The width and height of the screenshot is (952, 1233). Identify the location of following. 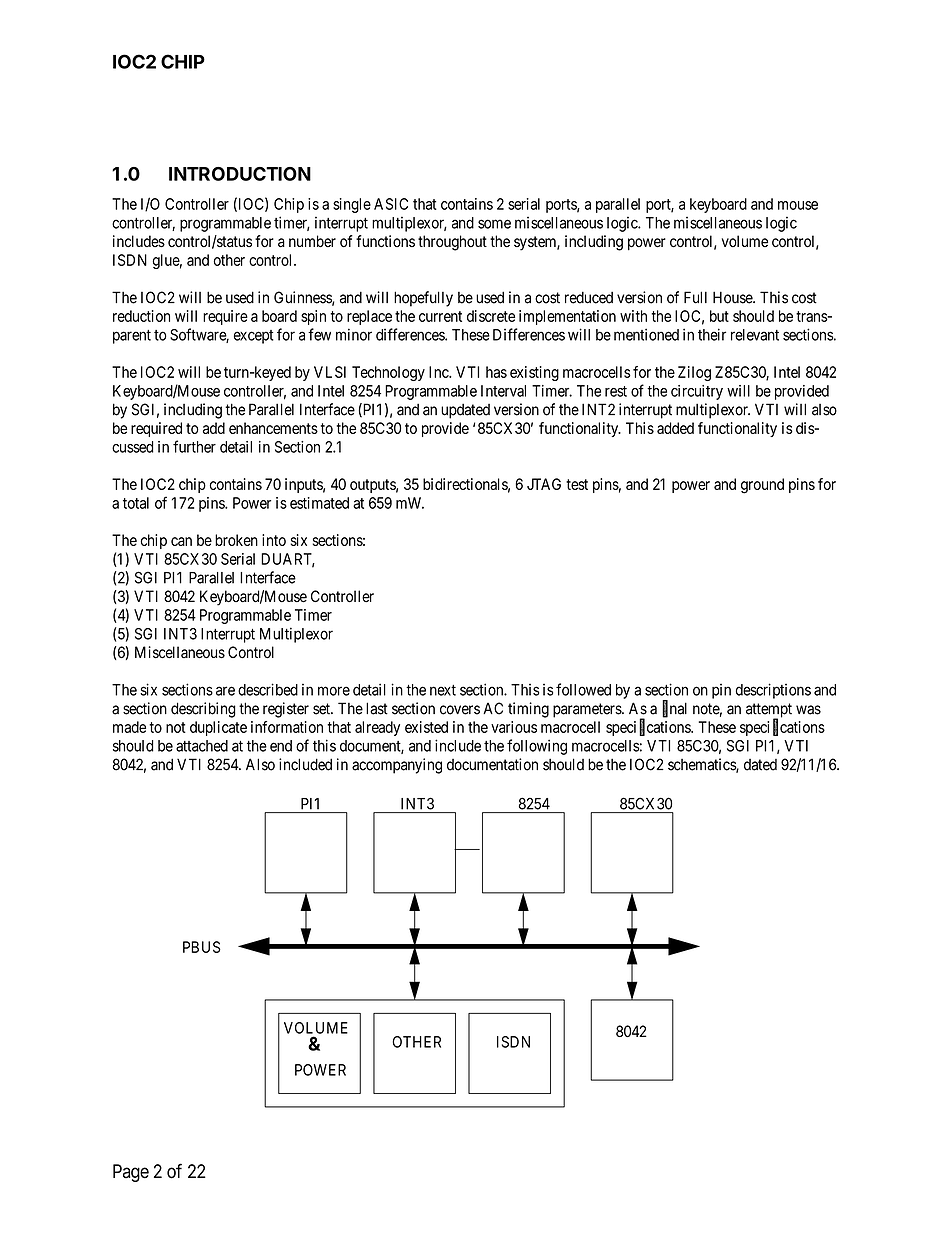
(537, 747).
